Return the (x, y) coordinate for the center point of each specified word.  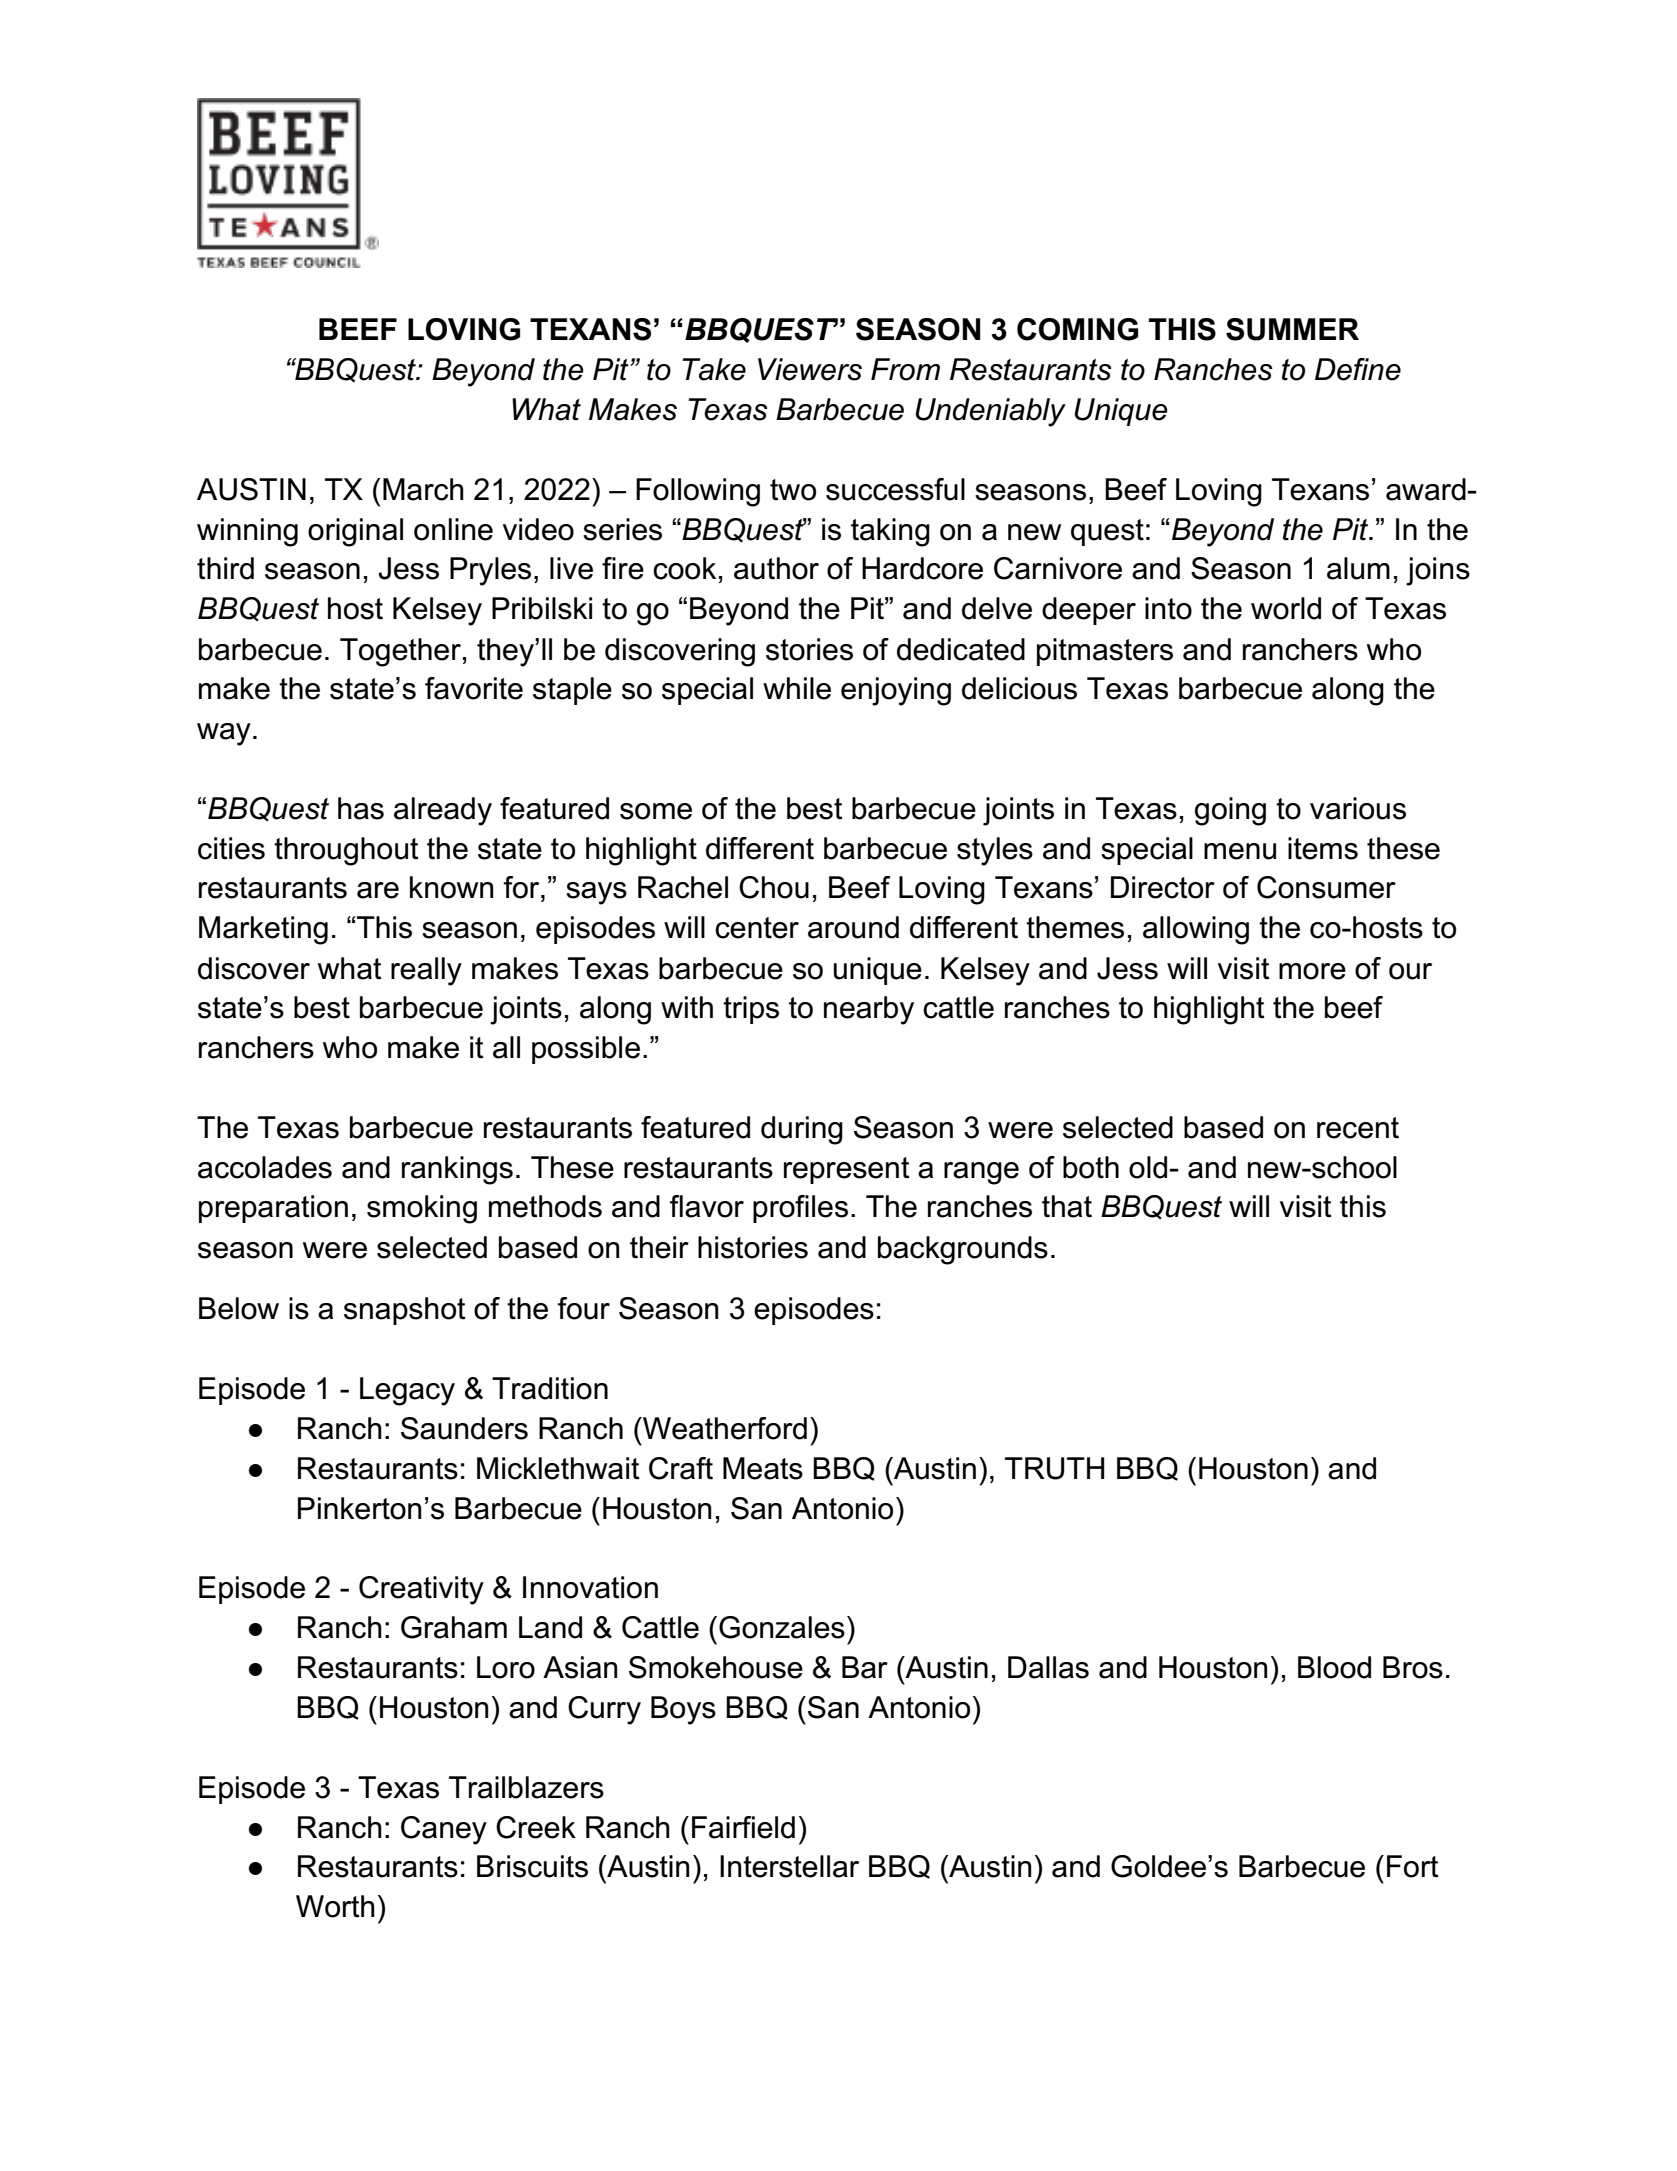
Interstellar (789, 1866)
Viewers (810, 369)
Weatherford (724, 1428)
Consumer (1326, 887)
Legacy (407, 1391)
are (378, 890)
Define (1358, 369)
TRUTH (1055, 1468)
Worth (335, 1906)
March (423, 489)
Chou (774, 887)
